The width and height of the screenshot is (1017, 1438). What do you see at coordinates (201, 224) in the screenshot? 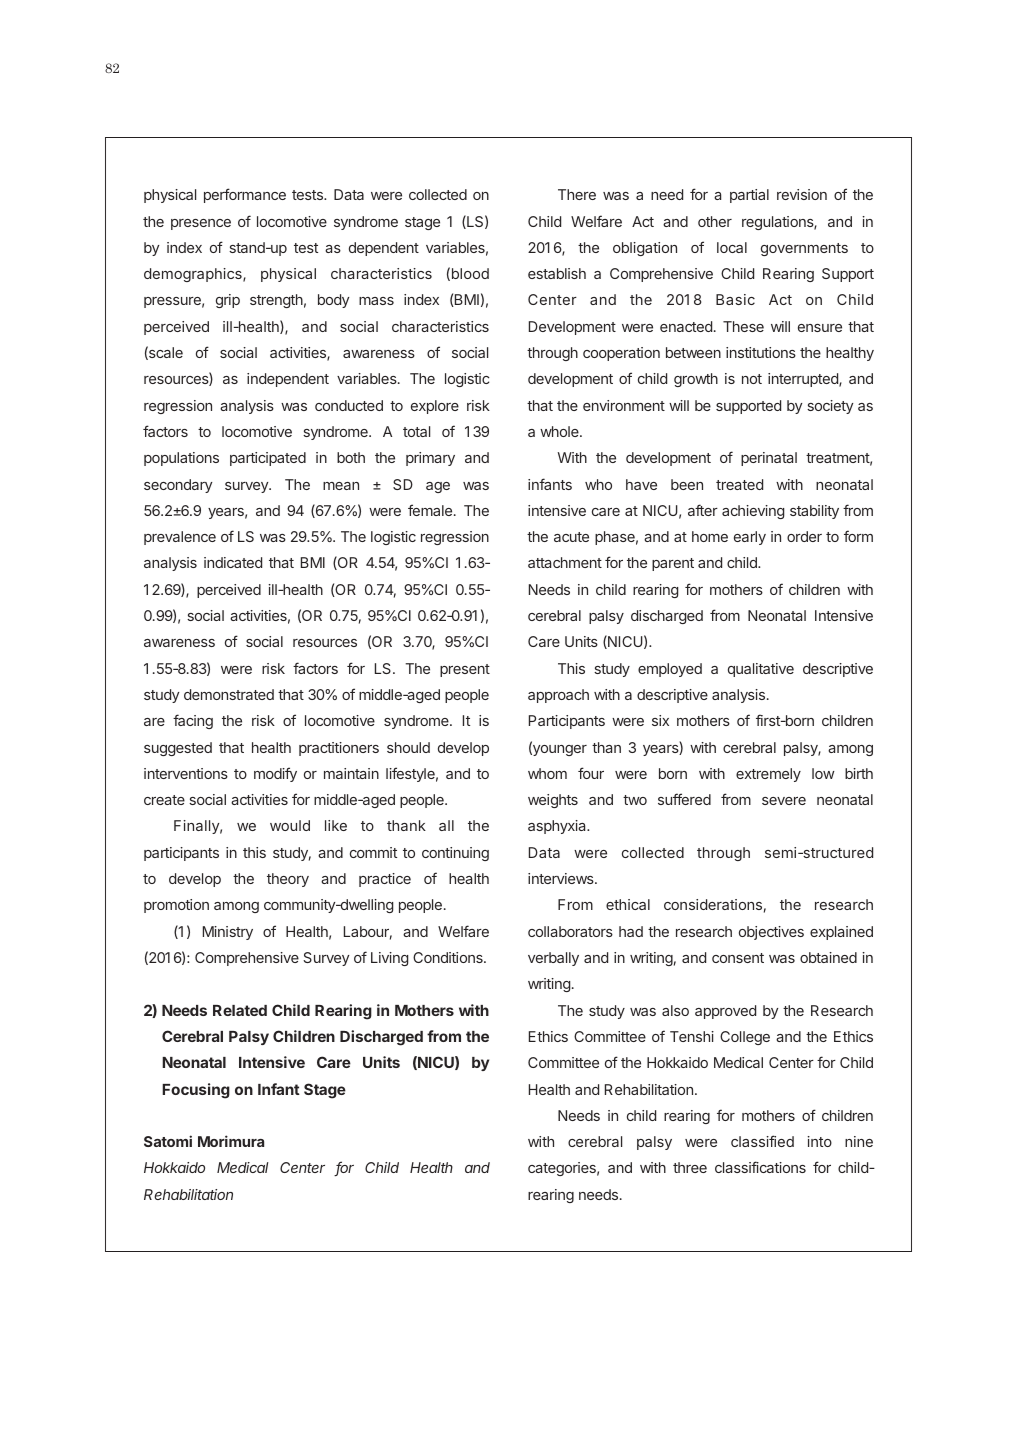
I see `presence` at bounding box center [201, 224].
